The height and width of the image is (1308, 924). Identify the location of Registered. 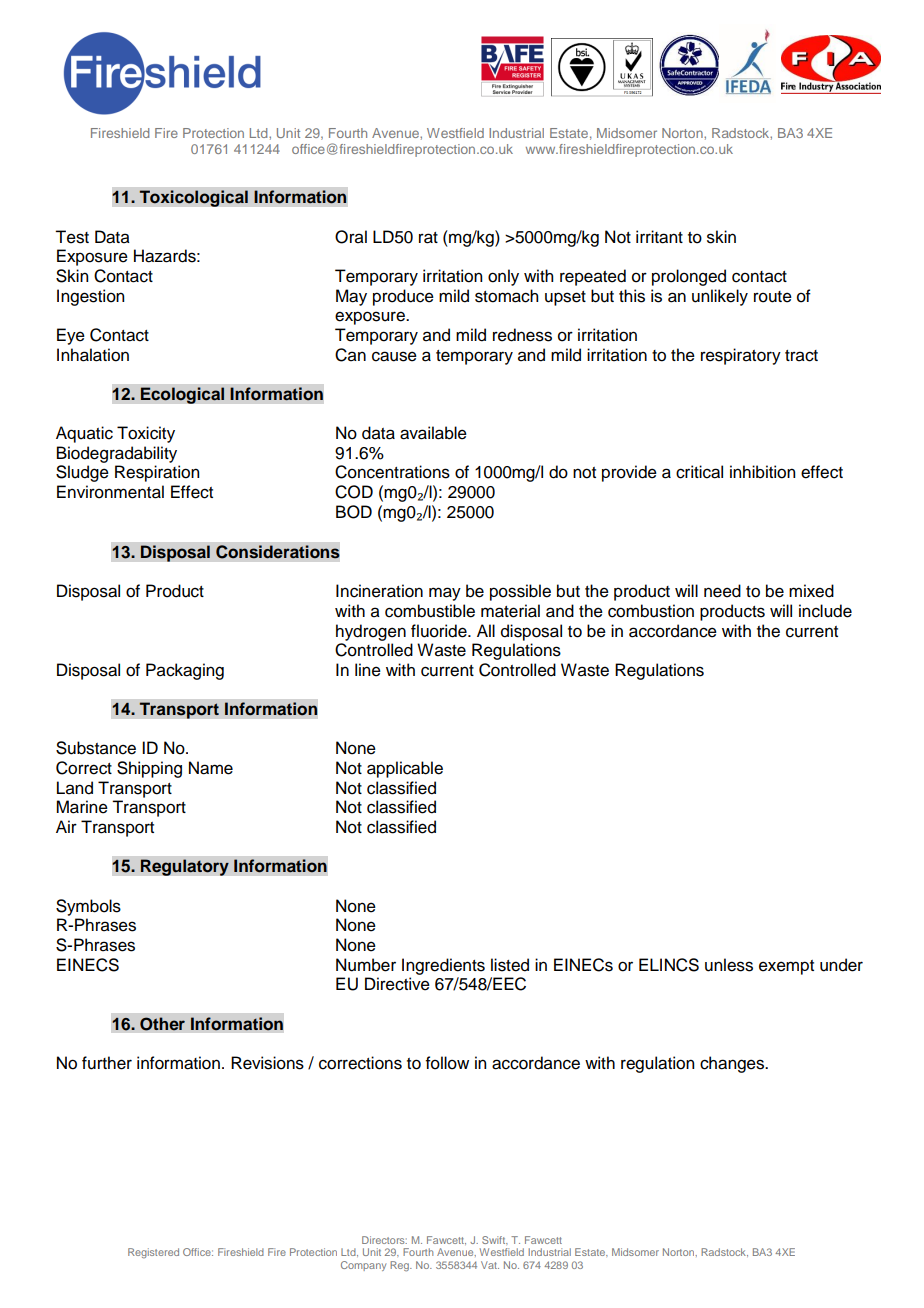
(153, 1253).
